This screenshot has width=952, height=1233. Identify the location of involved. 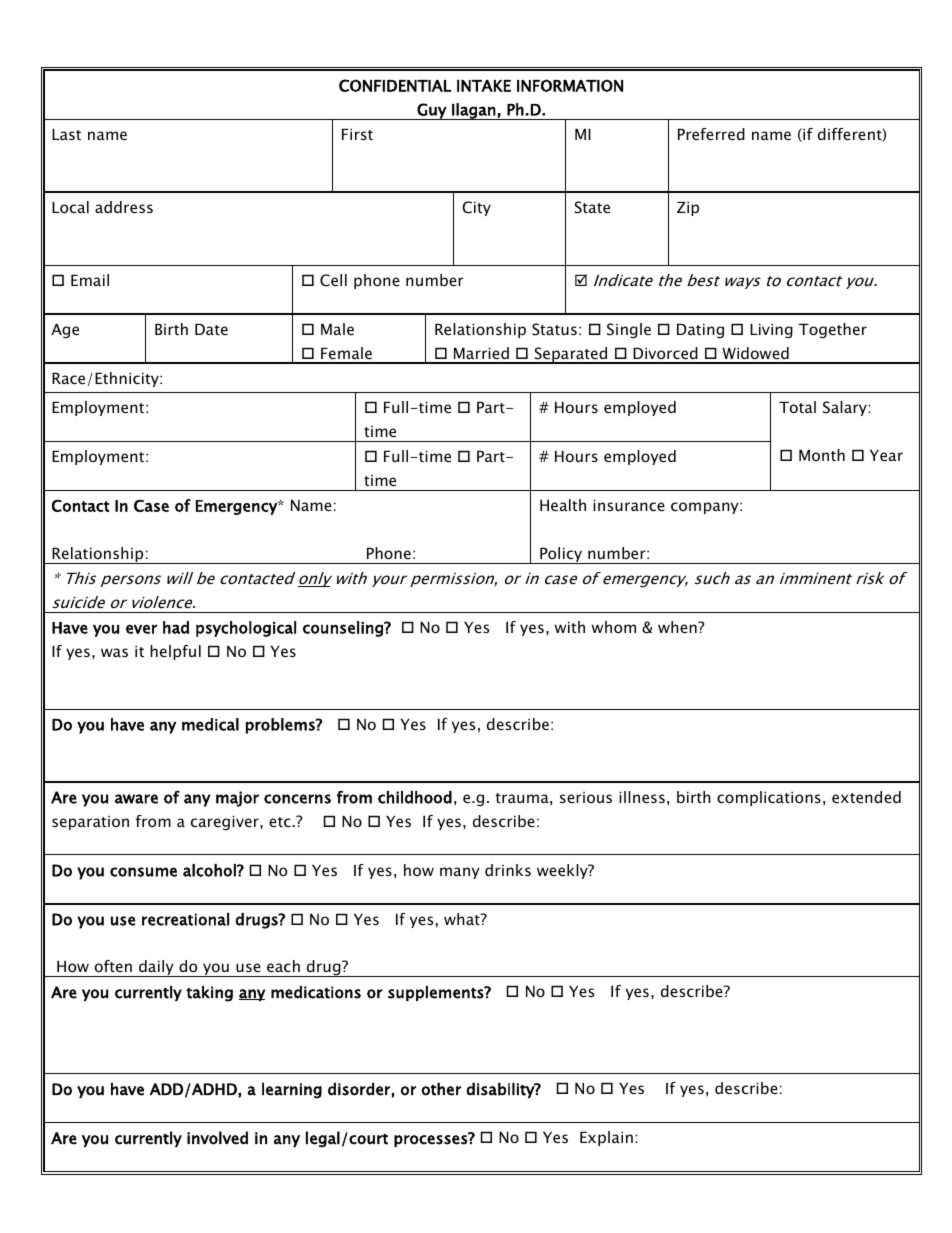
(217, 1138).
